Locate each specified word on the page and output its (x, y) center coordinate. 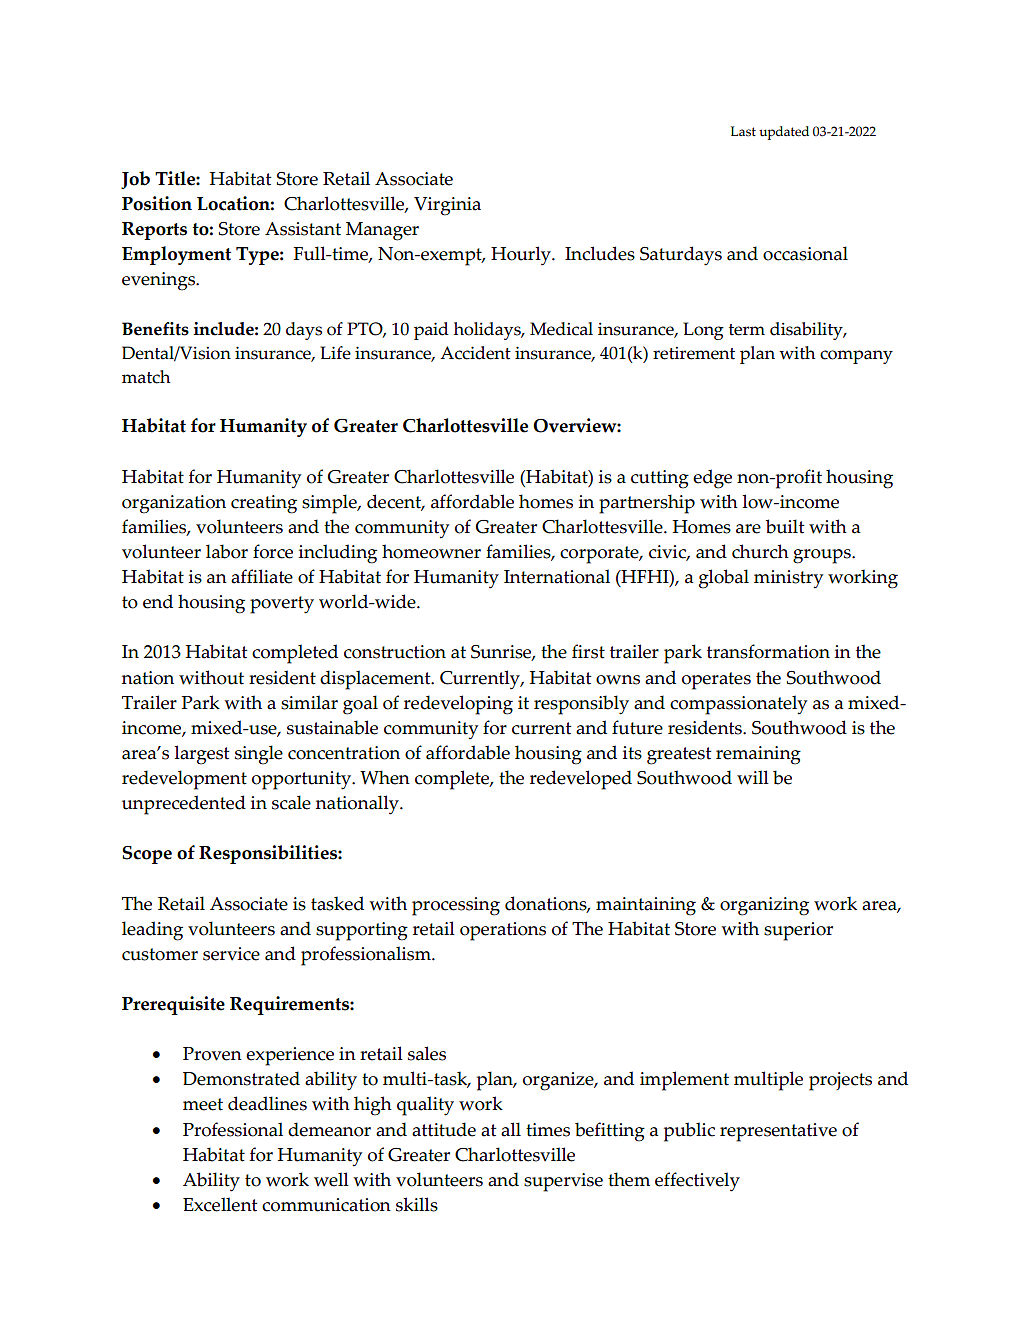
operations (503, 931)
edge (712, 479)
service (231, 954)
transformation (768, 651)
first (588, 651)
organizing (764, 906)
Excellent (220, 1204)
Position (157, 203)
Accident (475, 353)
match (146, 377)
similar (309, 702)
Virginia (447, 206)
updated (784, 133)
